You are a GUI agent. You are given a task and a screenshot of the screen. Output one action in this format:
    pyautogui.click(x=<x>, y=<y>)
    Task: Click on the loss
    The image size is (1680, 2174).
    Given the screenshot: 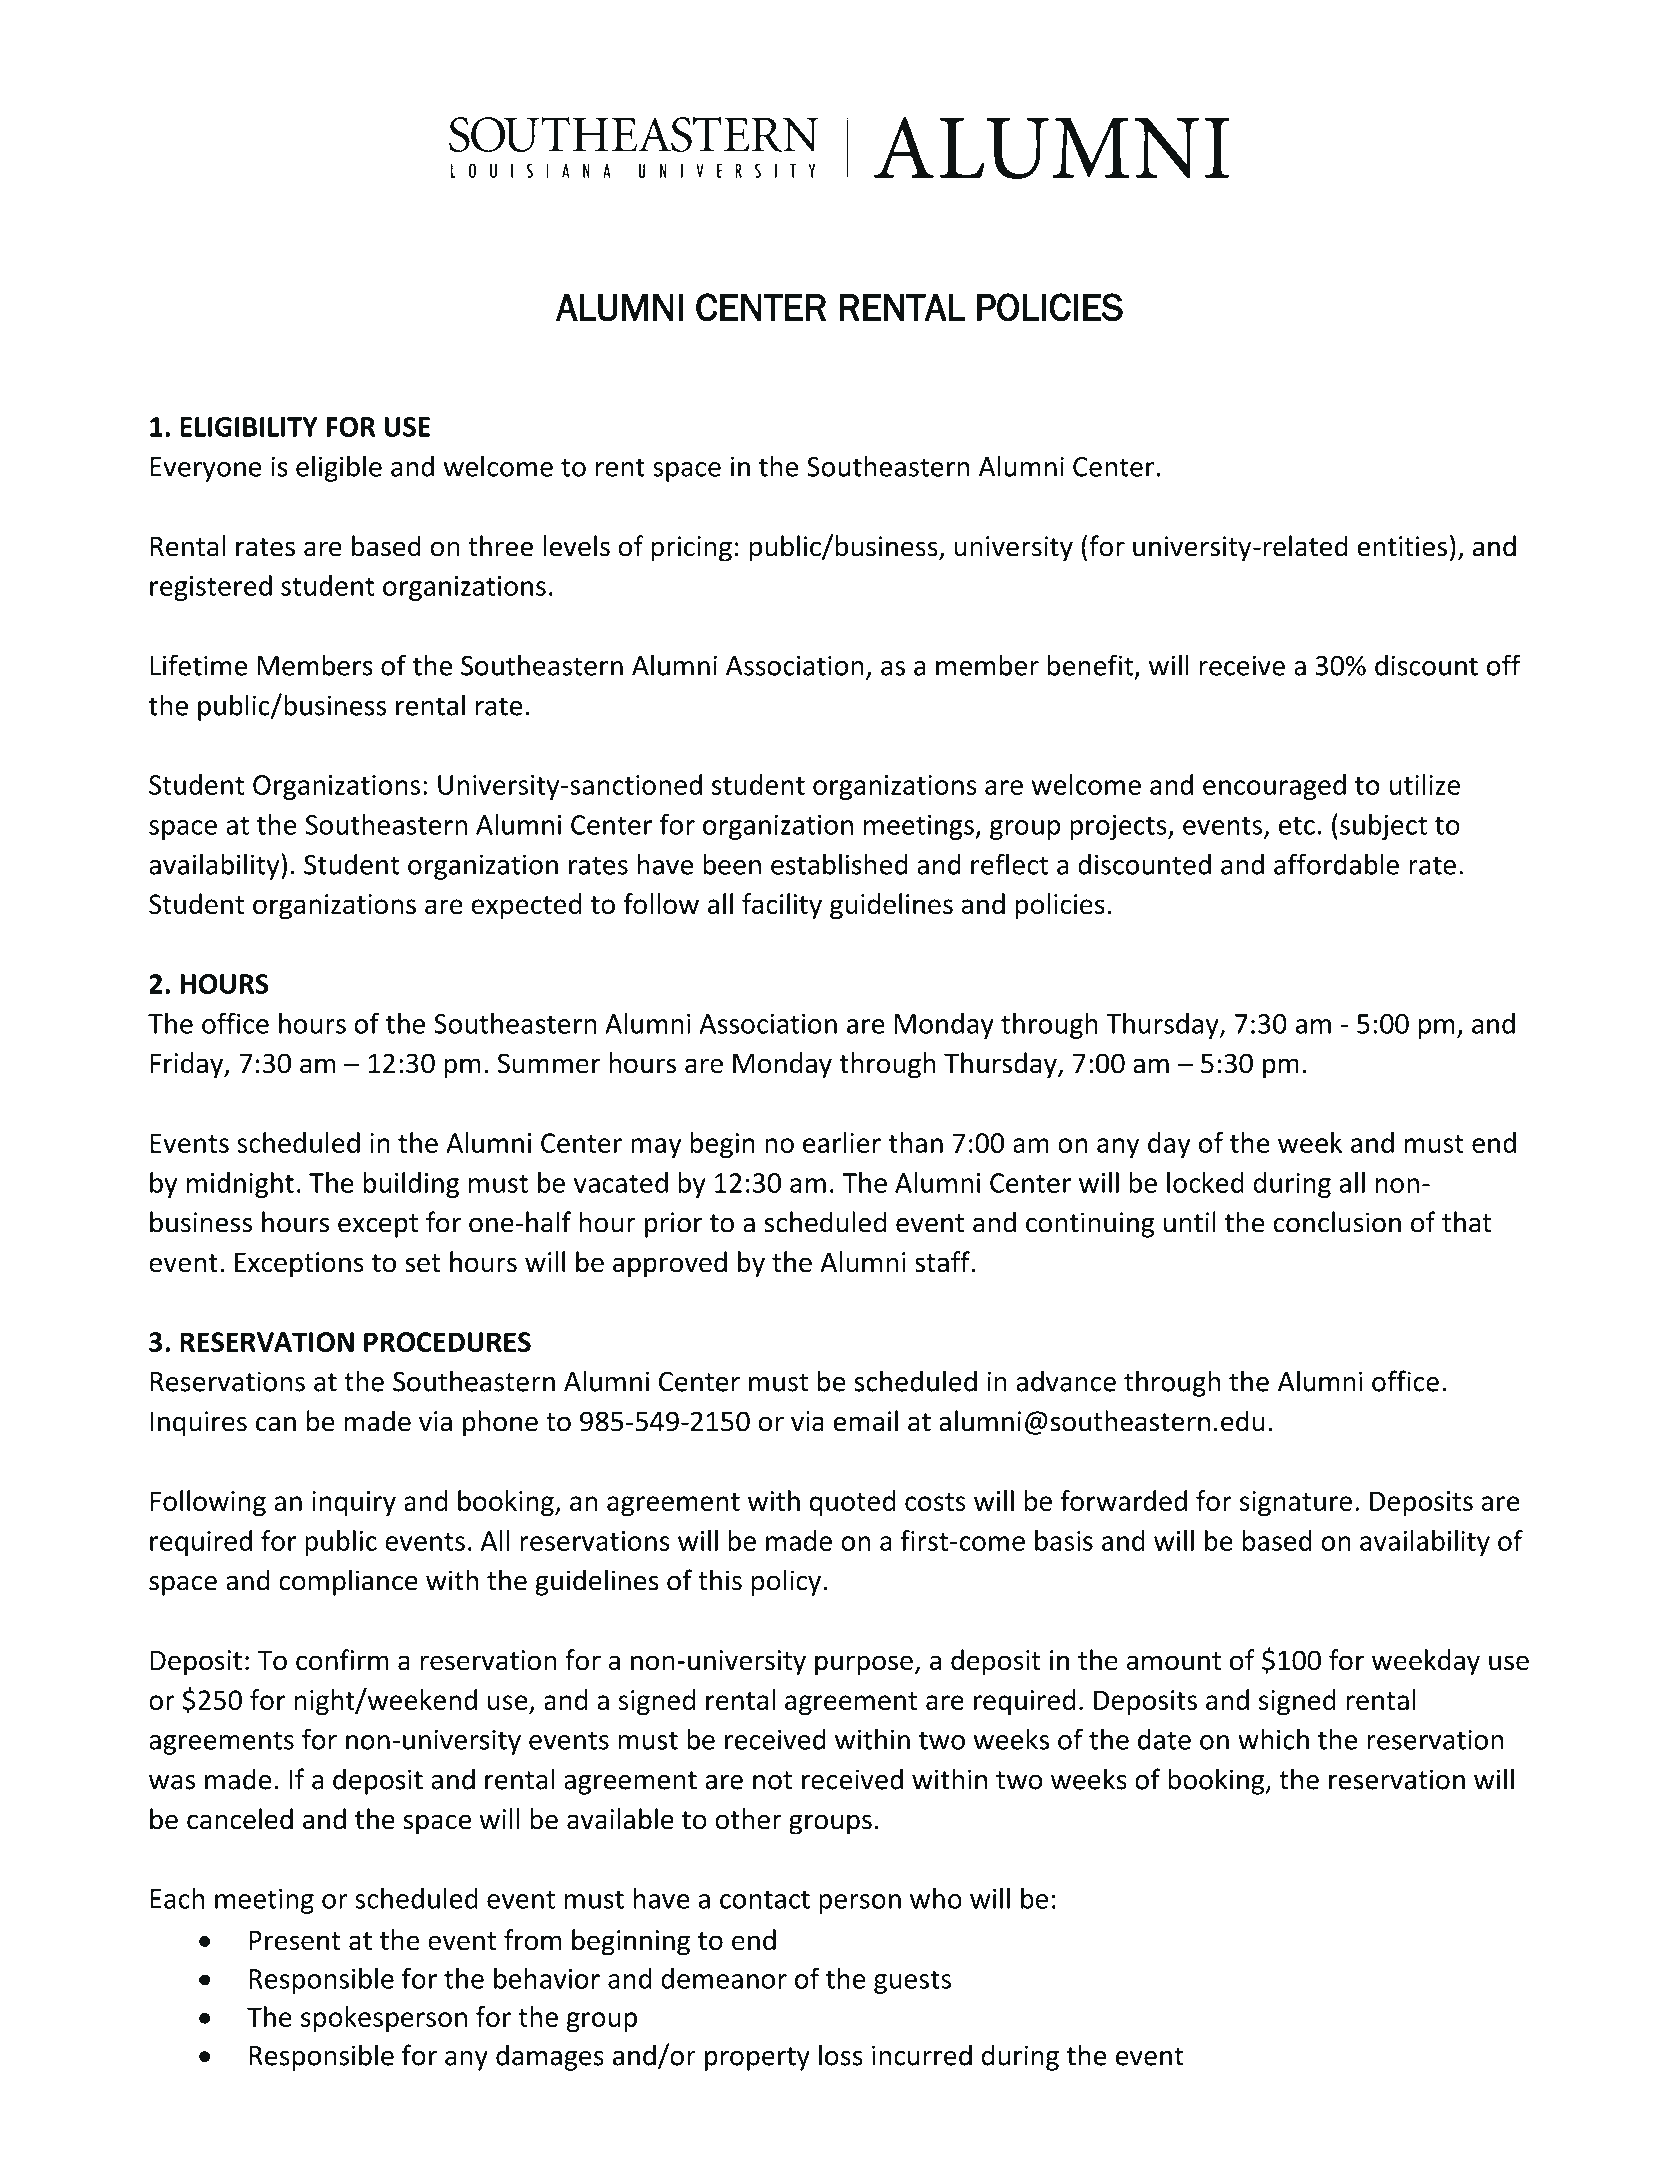 What is the action you would take?
    pyautogui.click(x=841, y=2055)
